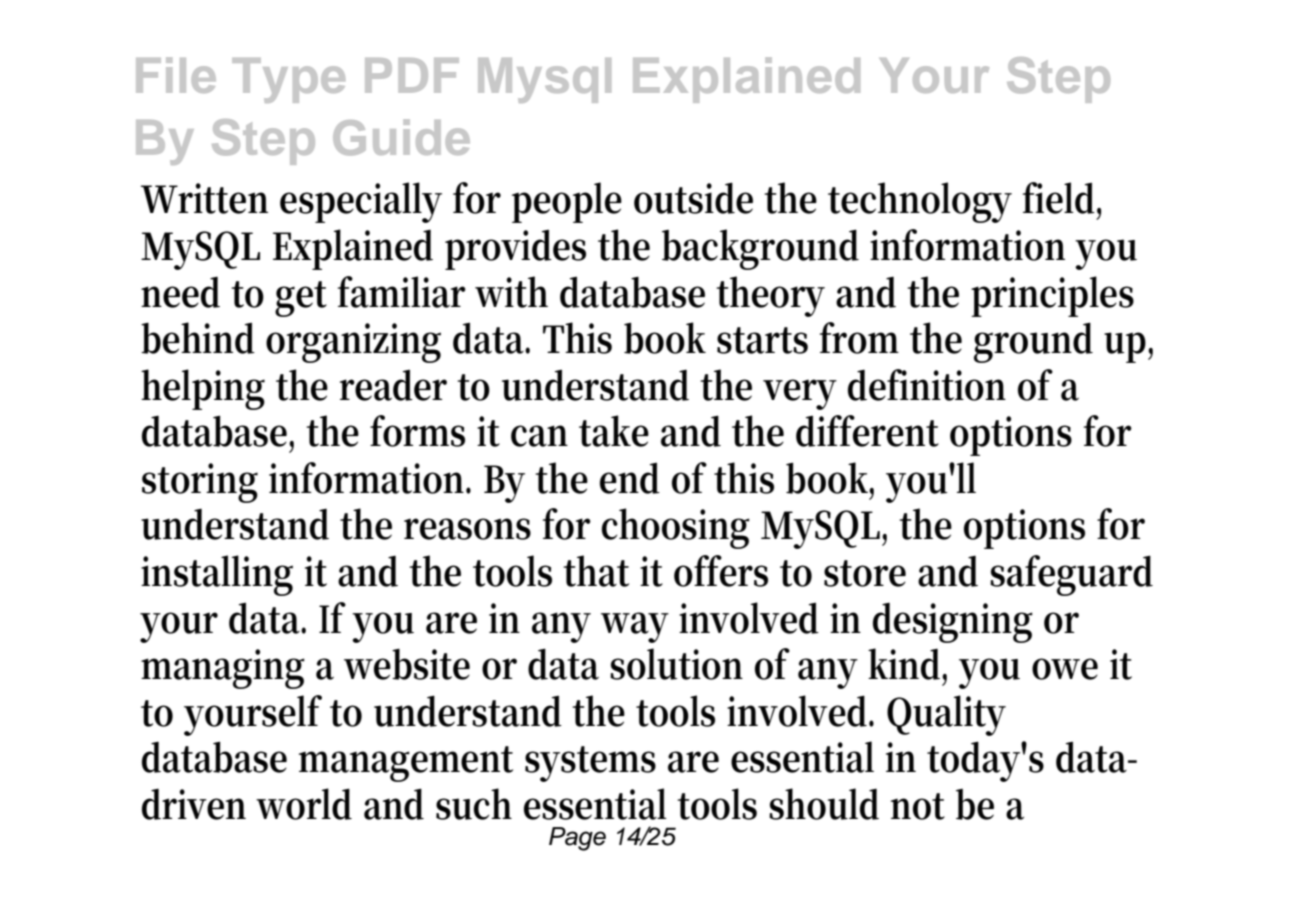 The height and width of the screenshot is (924, 1303). Describe the element at coordinates (920, 202) in the screenshot. I see `technology` at that location.
